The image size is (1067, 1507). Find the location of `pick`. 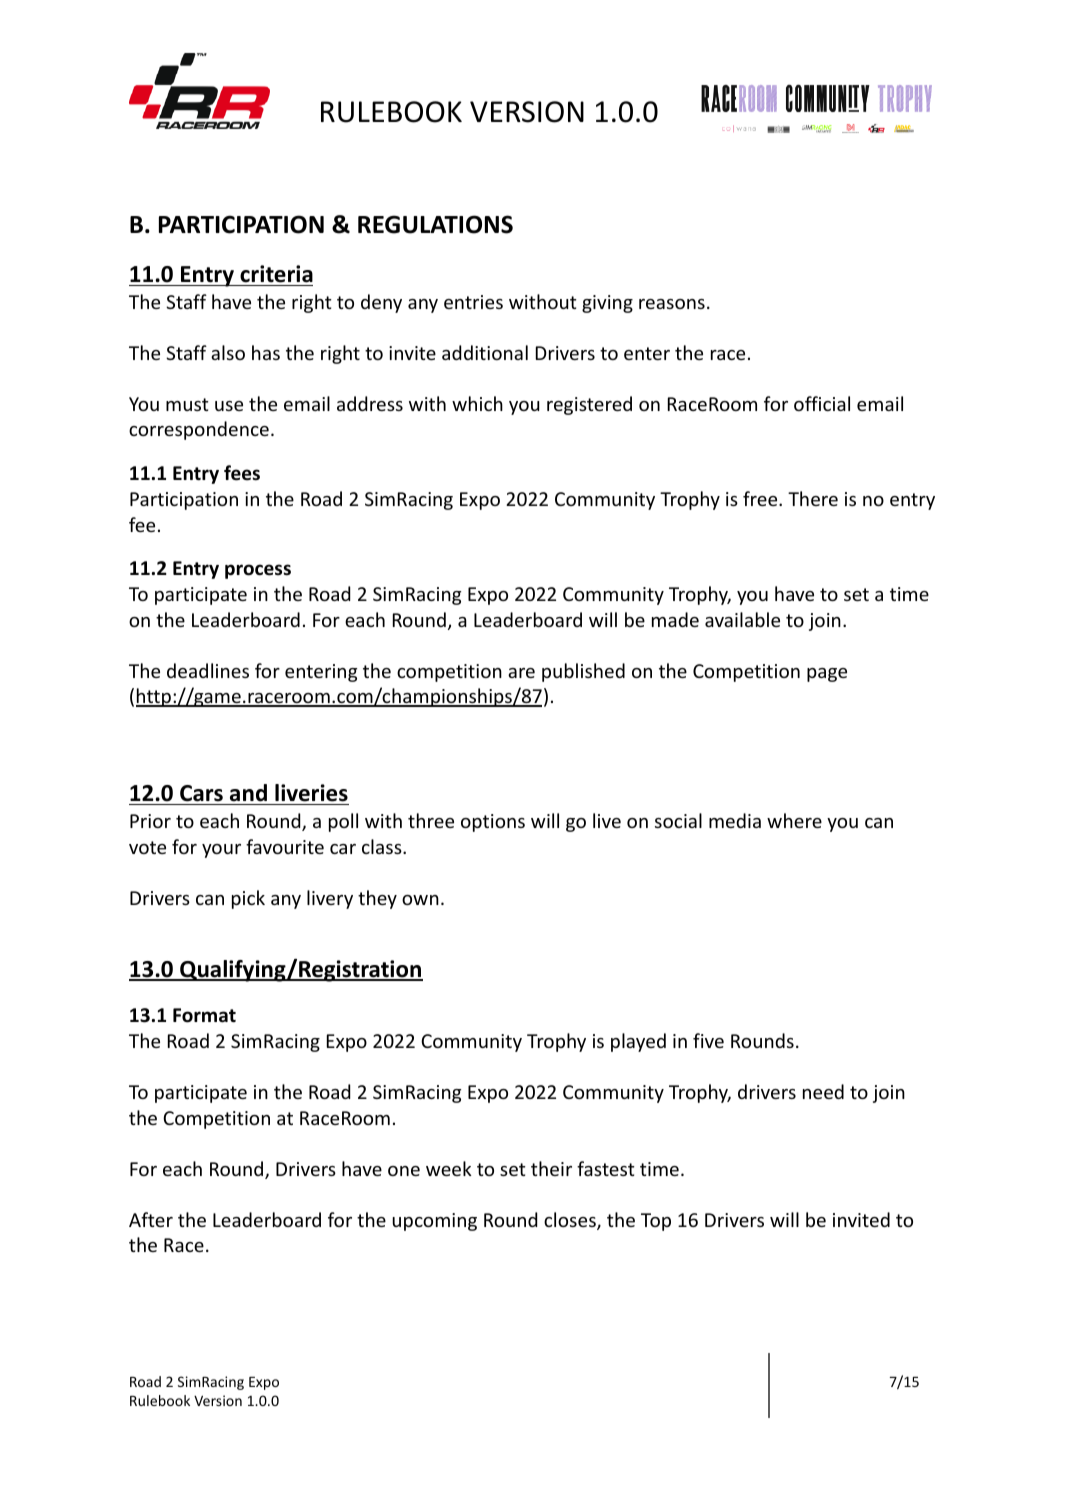

pick is located at coordinates (248, 899).
